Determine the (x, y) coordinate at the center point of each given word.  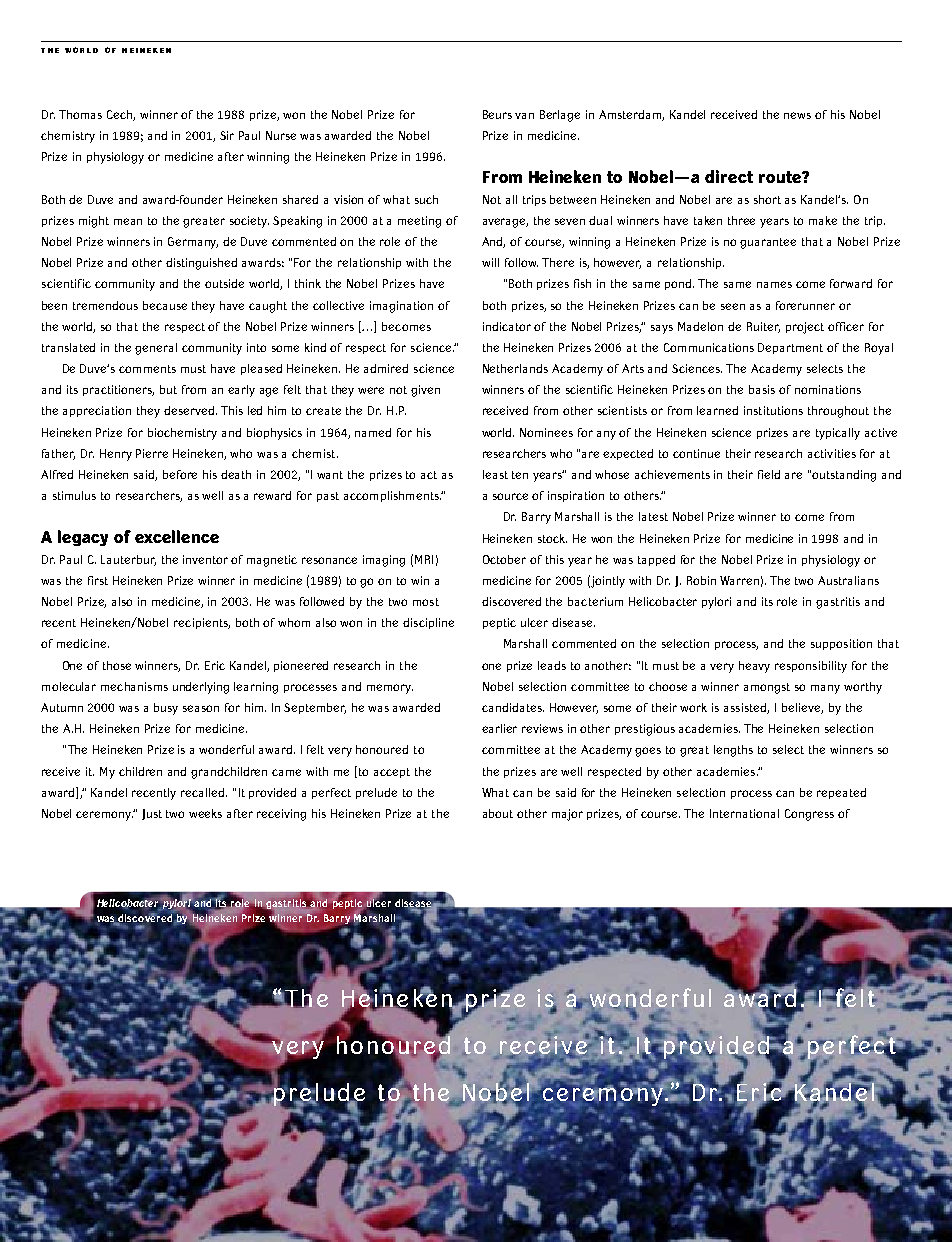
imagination (401, 307)
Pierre (152, 453)
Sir (227, 135)
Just (152, 814)
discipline (428, 623)
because (165, 305)
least (495, 474)
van (524, 116)
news (797, 115)
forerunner (805, 305)
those (117, 665)
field (769, 474)
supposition (841, 644)
